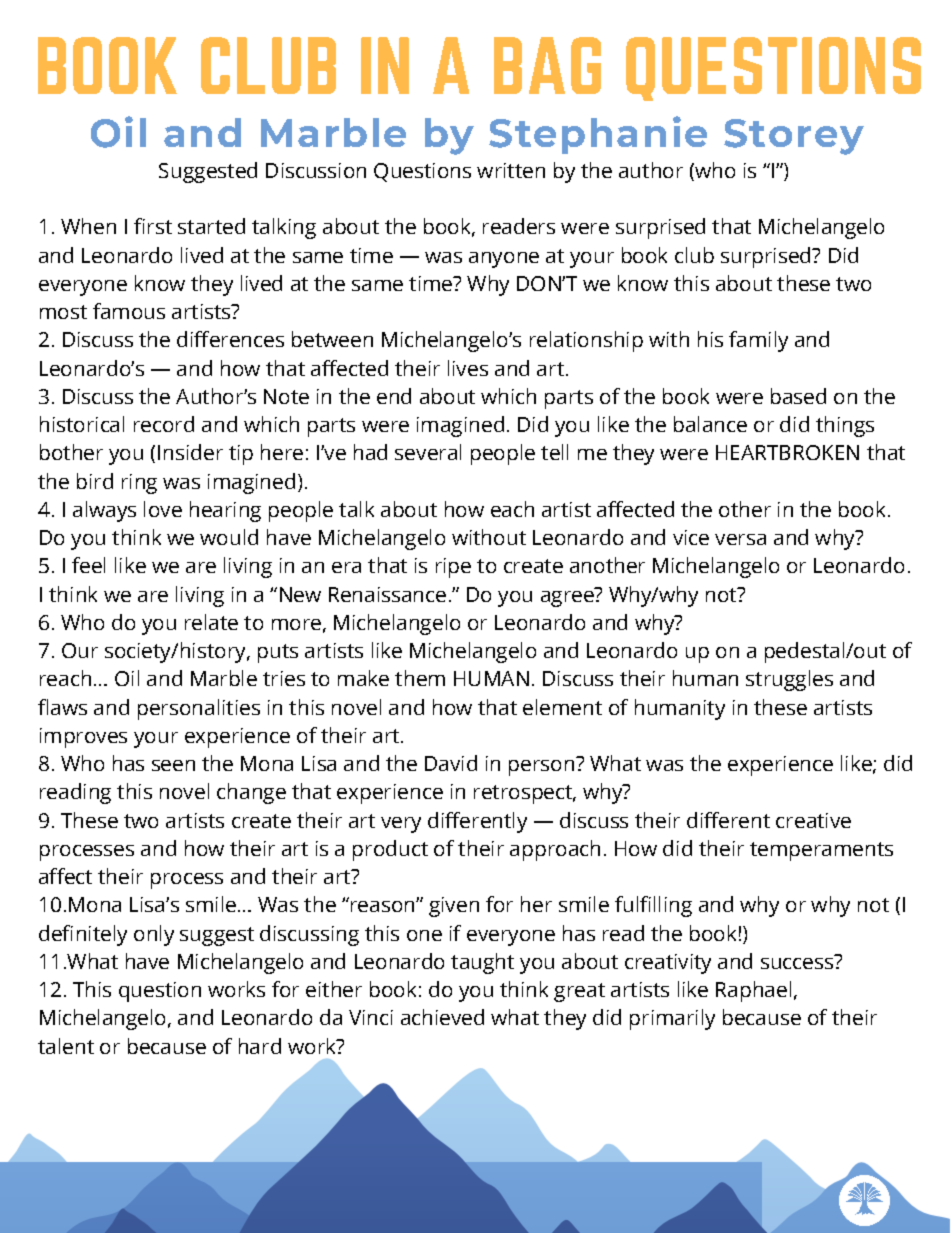  Describe the element at coordinates (547, 65) in the document. I see `BAG` at that location.
